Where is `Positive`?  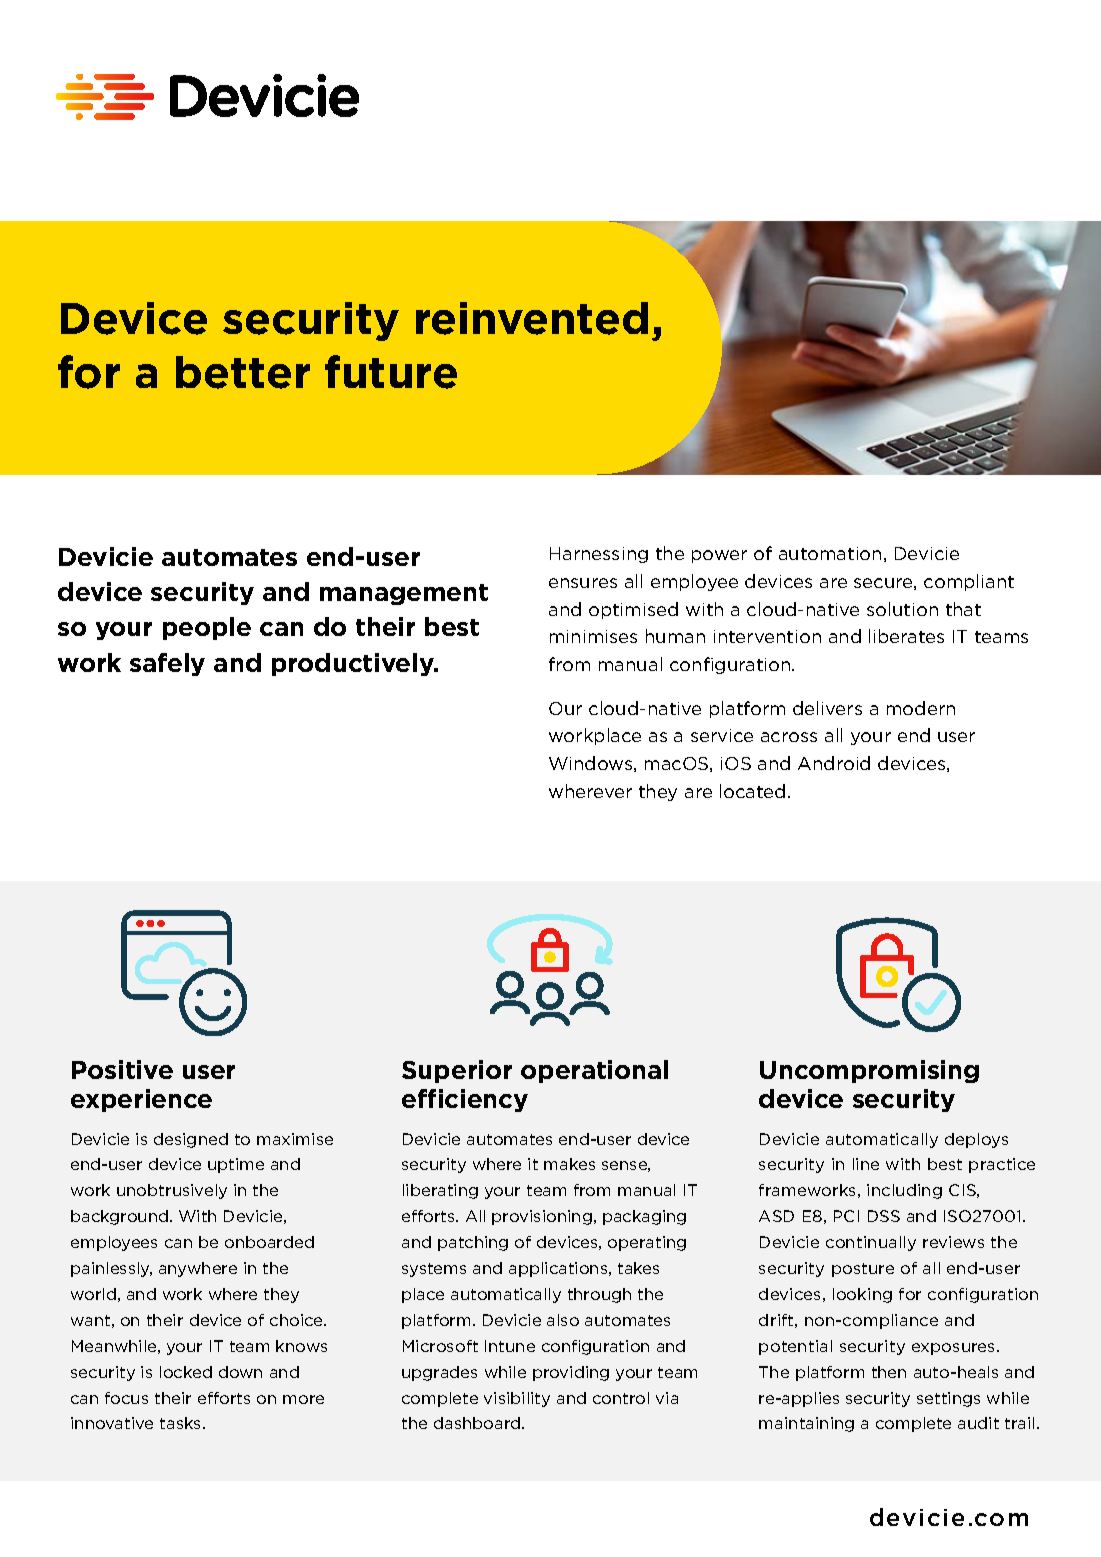
Positive is located at coordinates (122, 1069).
